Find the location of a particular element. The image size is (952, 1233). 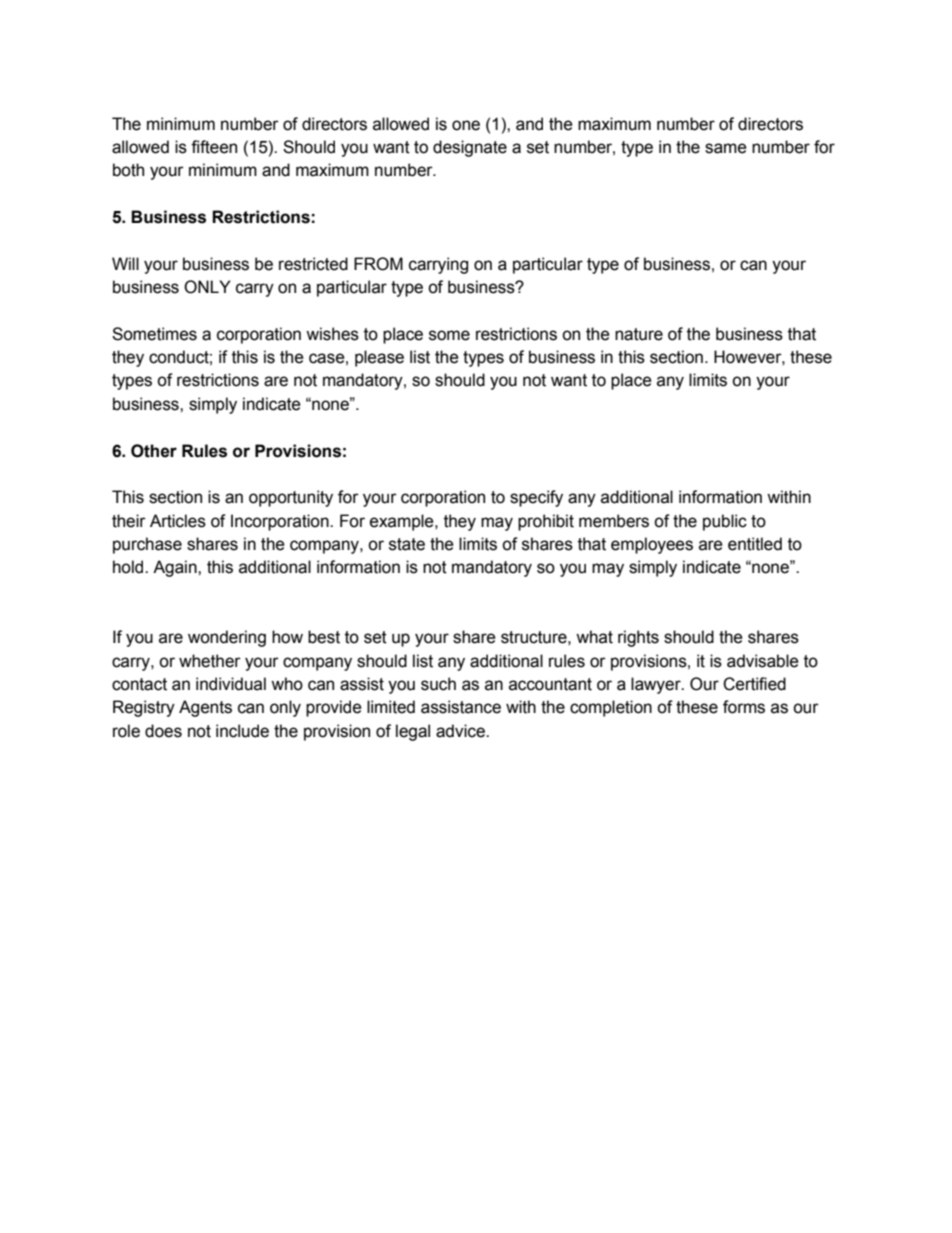

example is located at coordinates (403, 522).
